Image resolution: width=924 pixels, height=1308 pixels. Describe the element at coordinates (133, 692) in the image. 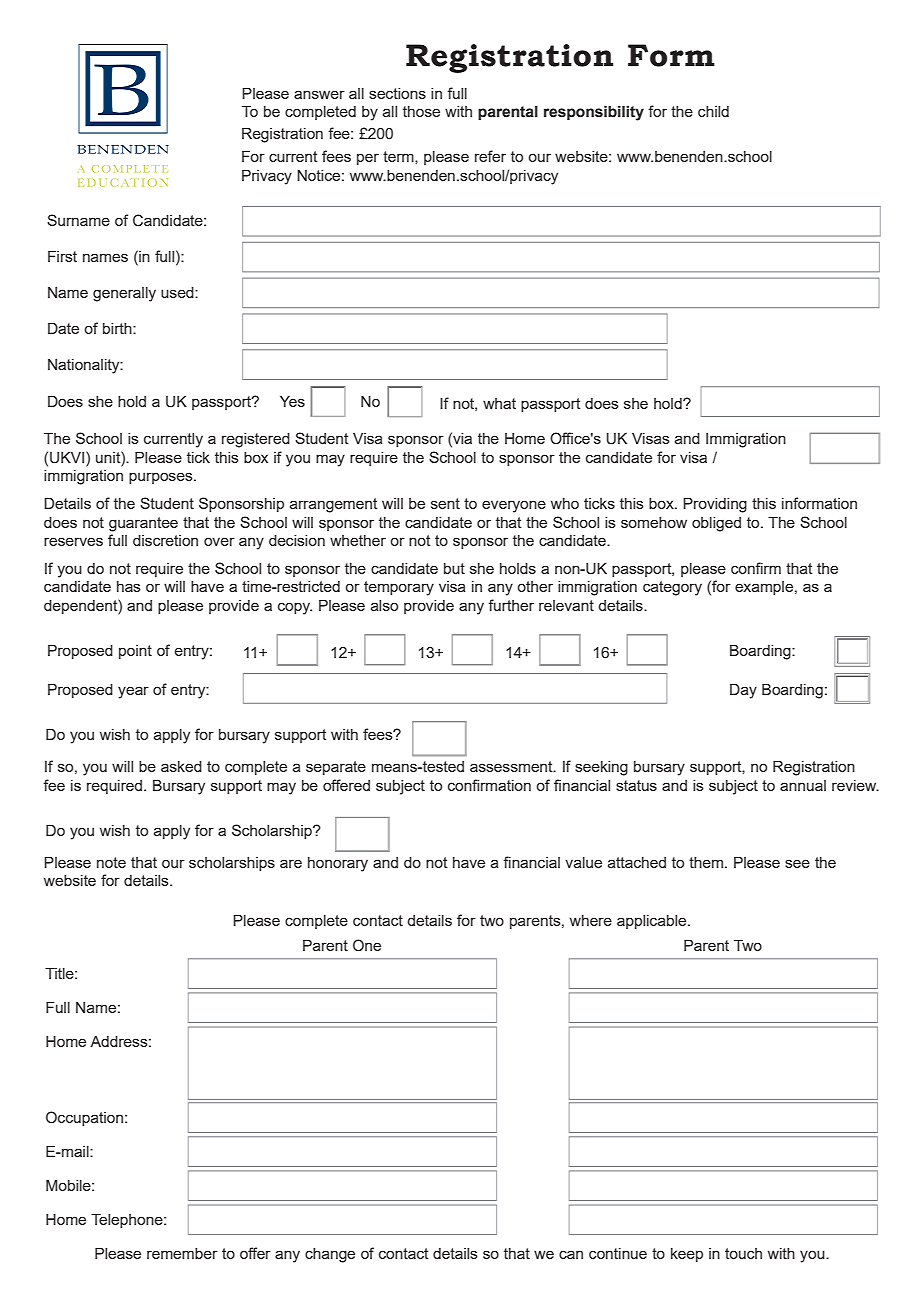

I see `year` at that location.
